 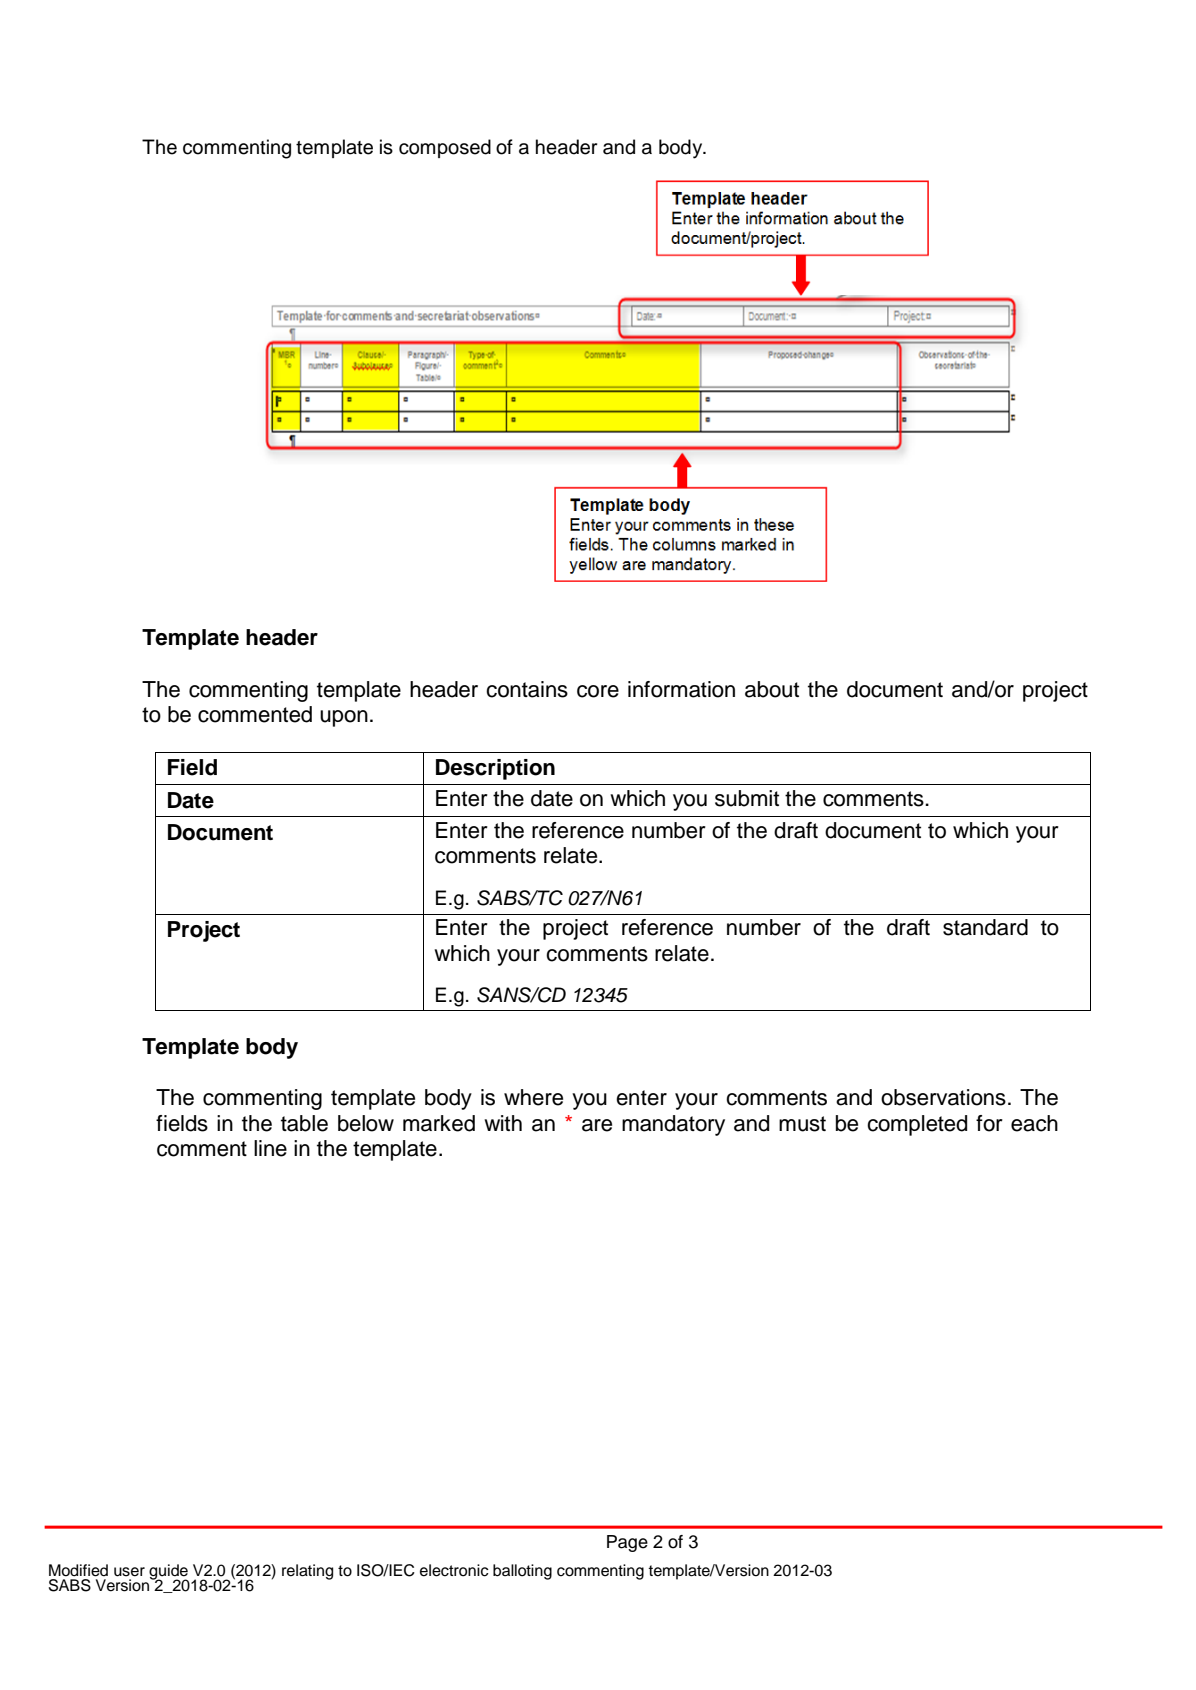 What do you see at coordinates (344, 718) in the image?
I see `upon` at bounding box center [344, 718].
